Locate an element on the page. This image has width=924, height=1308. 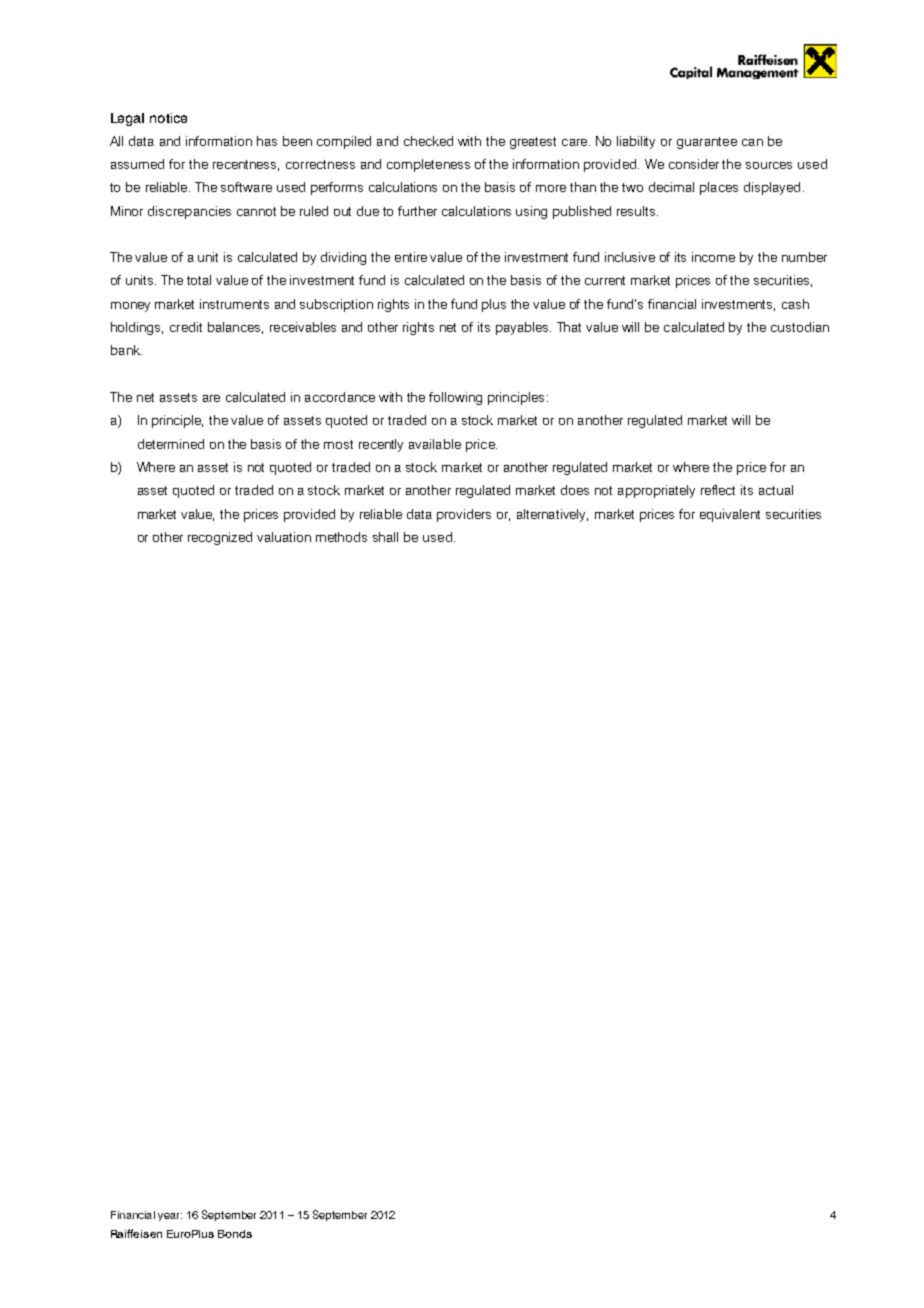
checked is located at coordinates (428, 141).
